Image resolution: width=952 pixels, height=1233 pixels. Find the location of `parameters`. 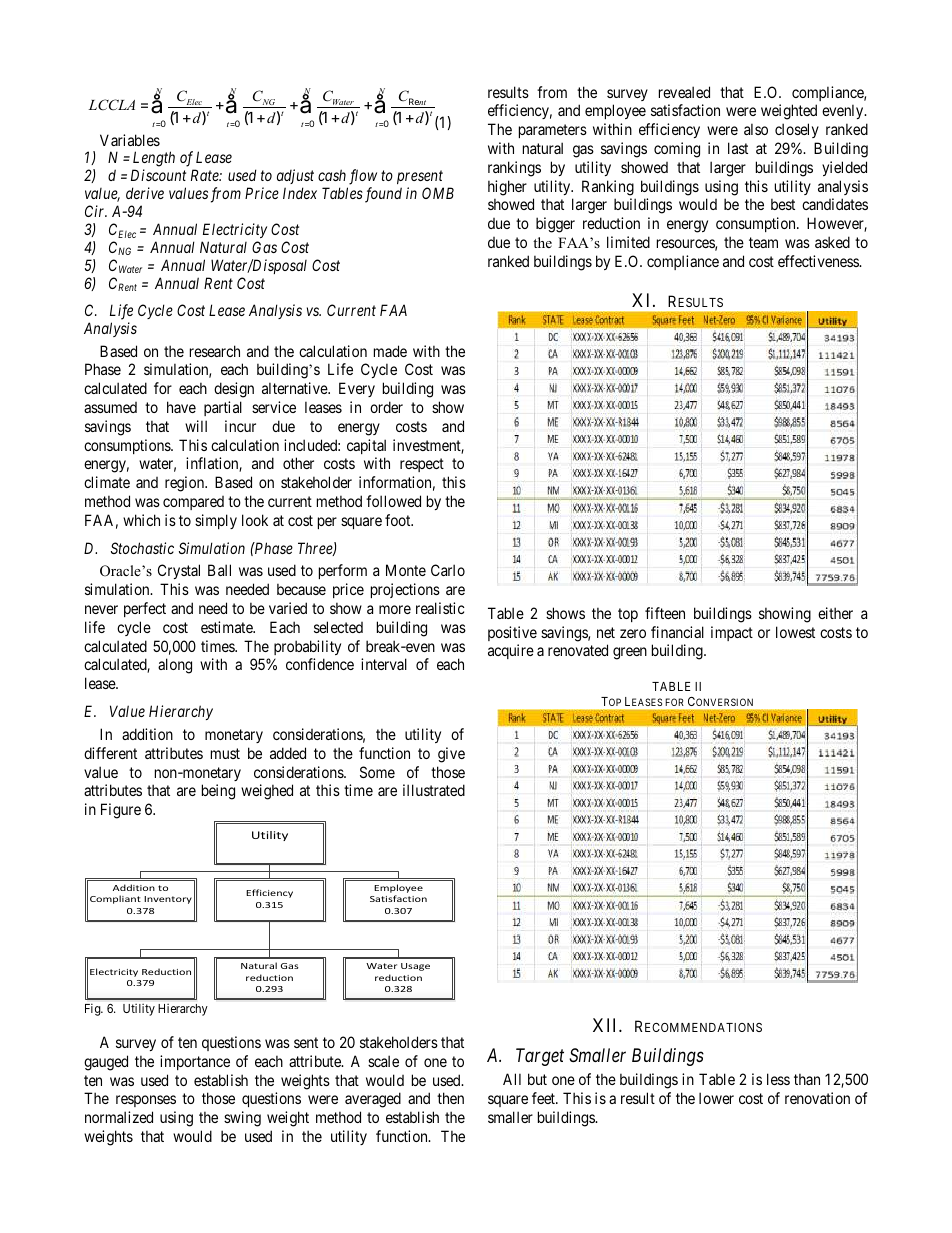

parameters is located at coordinates (553, 131).
